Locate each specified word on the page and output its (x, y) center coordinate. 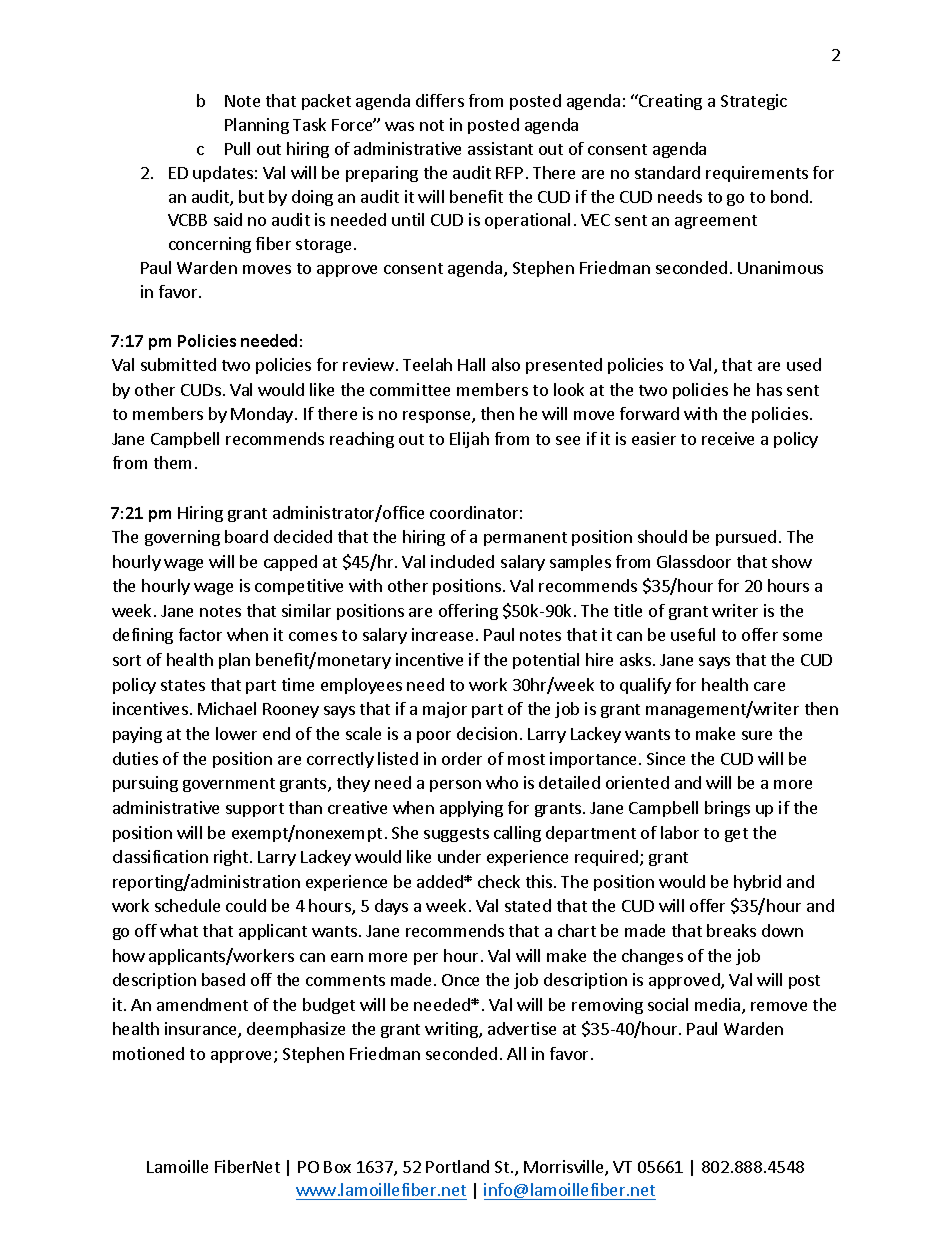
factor (200, 634)
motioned (148, 1053)
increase (442, 634)
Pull (237, 148)
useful (693, 634)
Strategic (754, 102)
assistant (500, 148)
